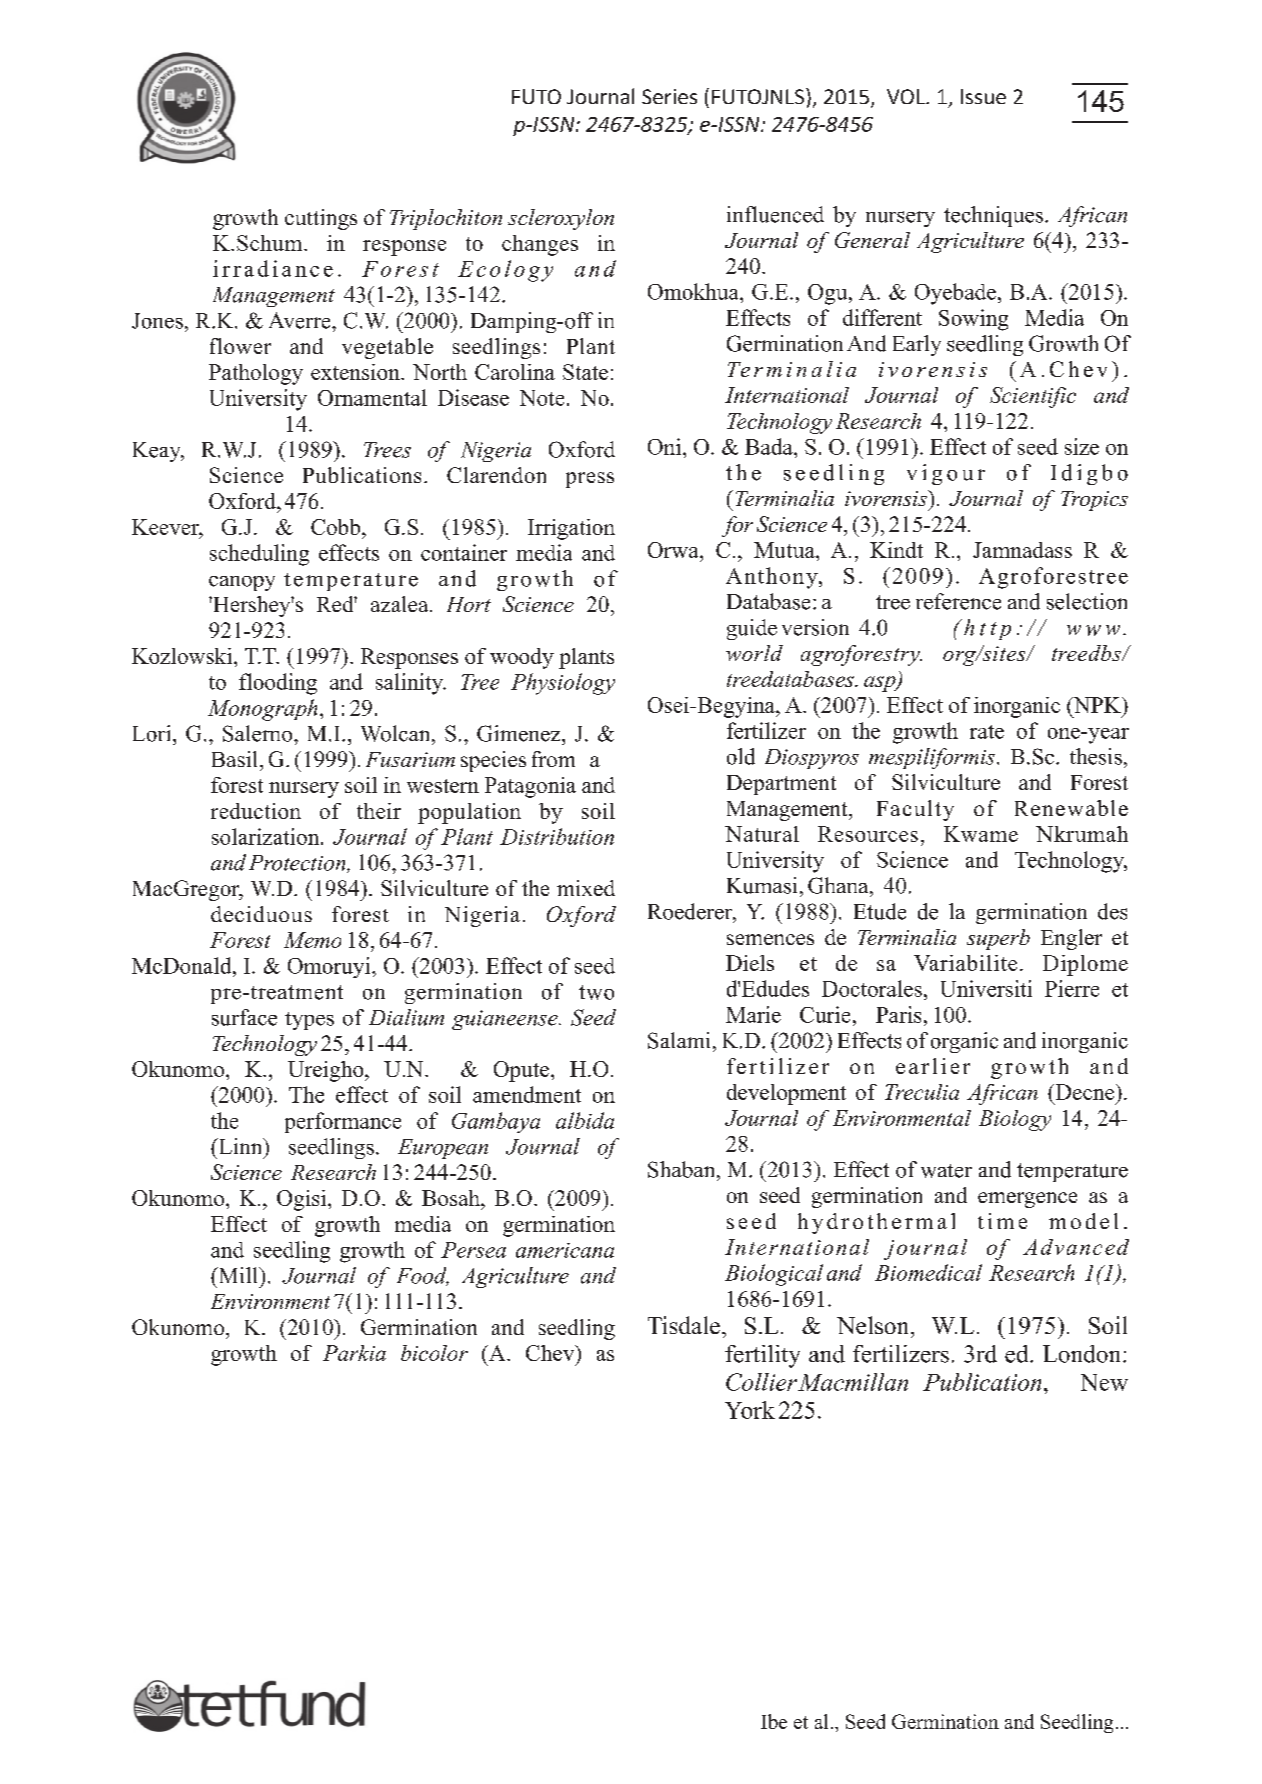 The width and height of the screenshot is (1262, 1784). Describe the element at coordinates (259, 733) in the screenshot. I see `Salerno` at that location.
